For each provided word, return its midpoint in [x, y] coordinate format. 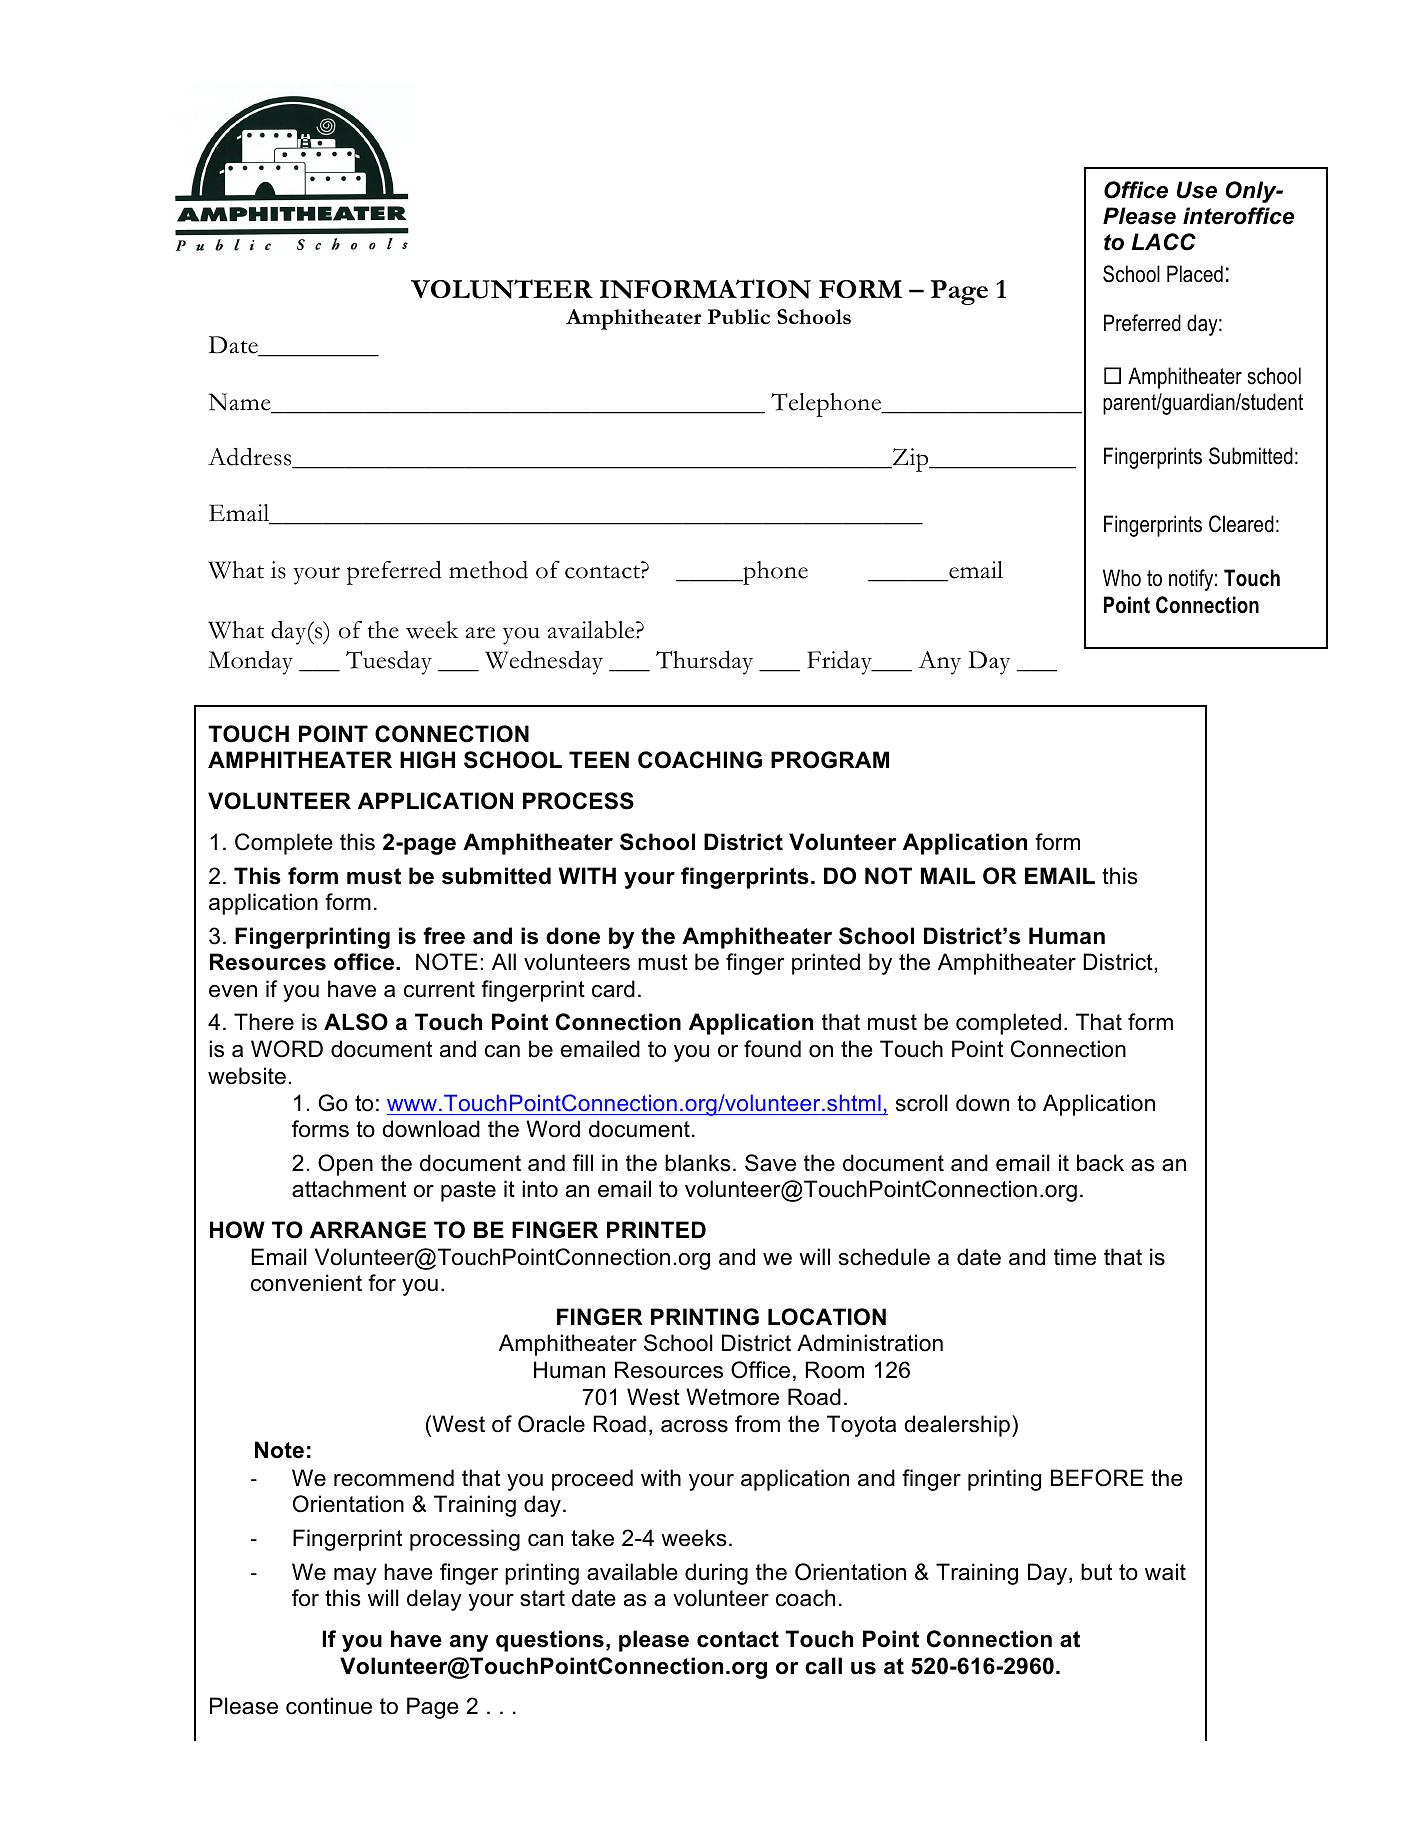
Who [1122, 578]
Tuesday [389, 663]
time [1075, 1257]
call [823, 1666]
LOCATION [827, 1317]
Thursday [704, 663]
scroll [922, 1103]
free [444, 936]
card [613, 989]
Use [1197, 190]
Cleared [1241, 524]
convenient [306, 1283]
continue [329, 1706]
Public [739, 316]
